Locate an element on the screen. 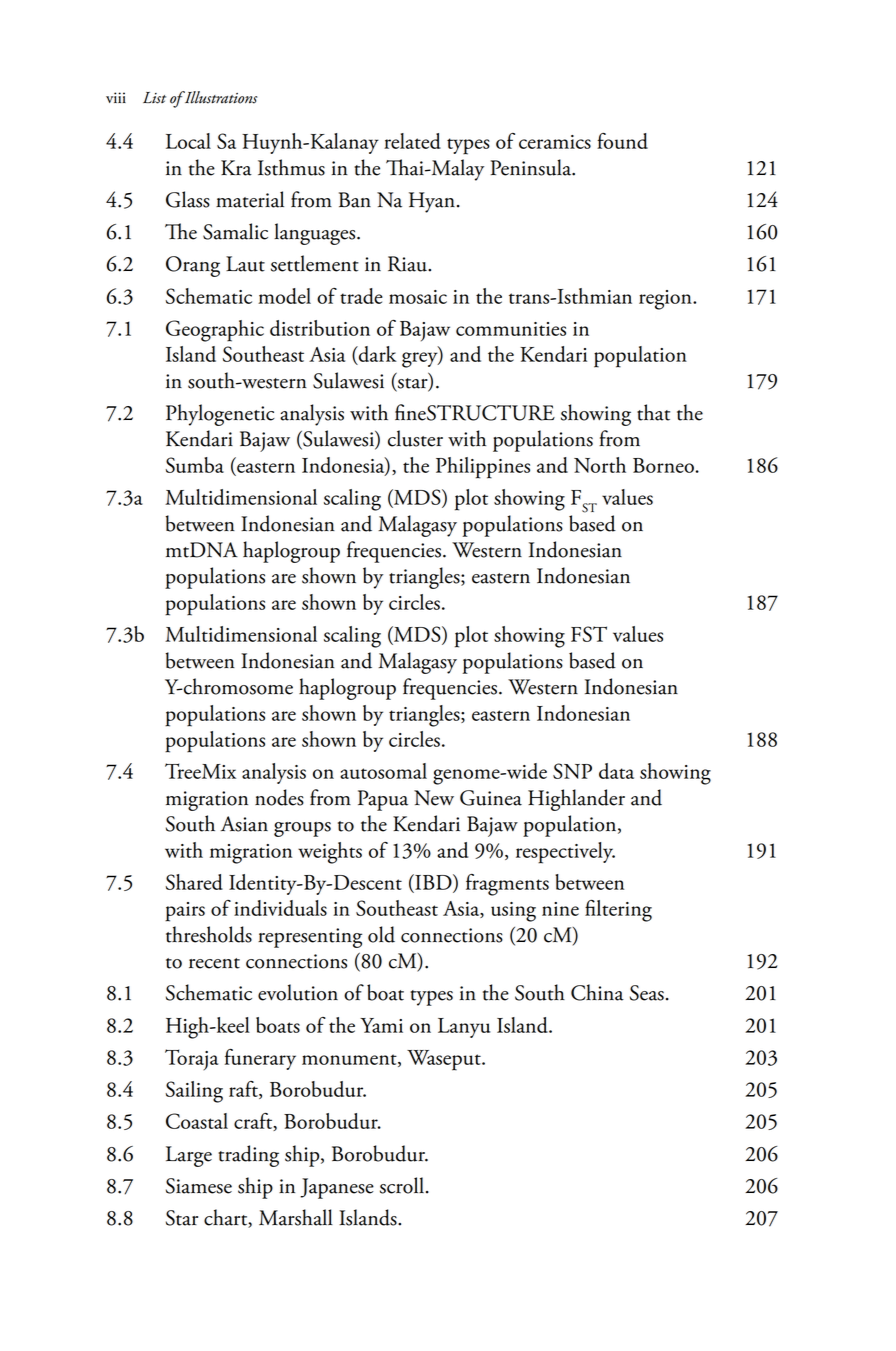 This screenshot has height=1351, width=896. data is located at coordinates (616, 771).
